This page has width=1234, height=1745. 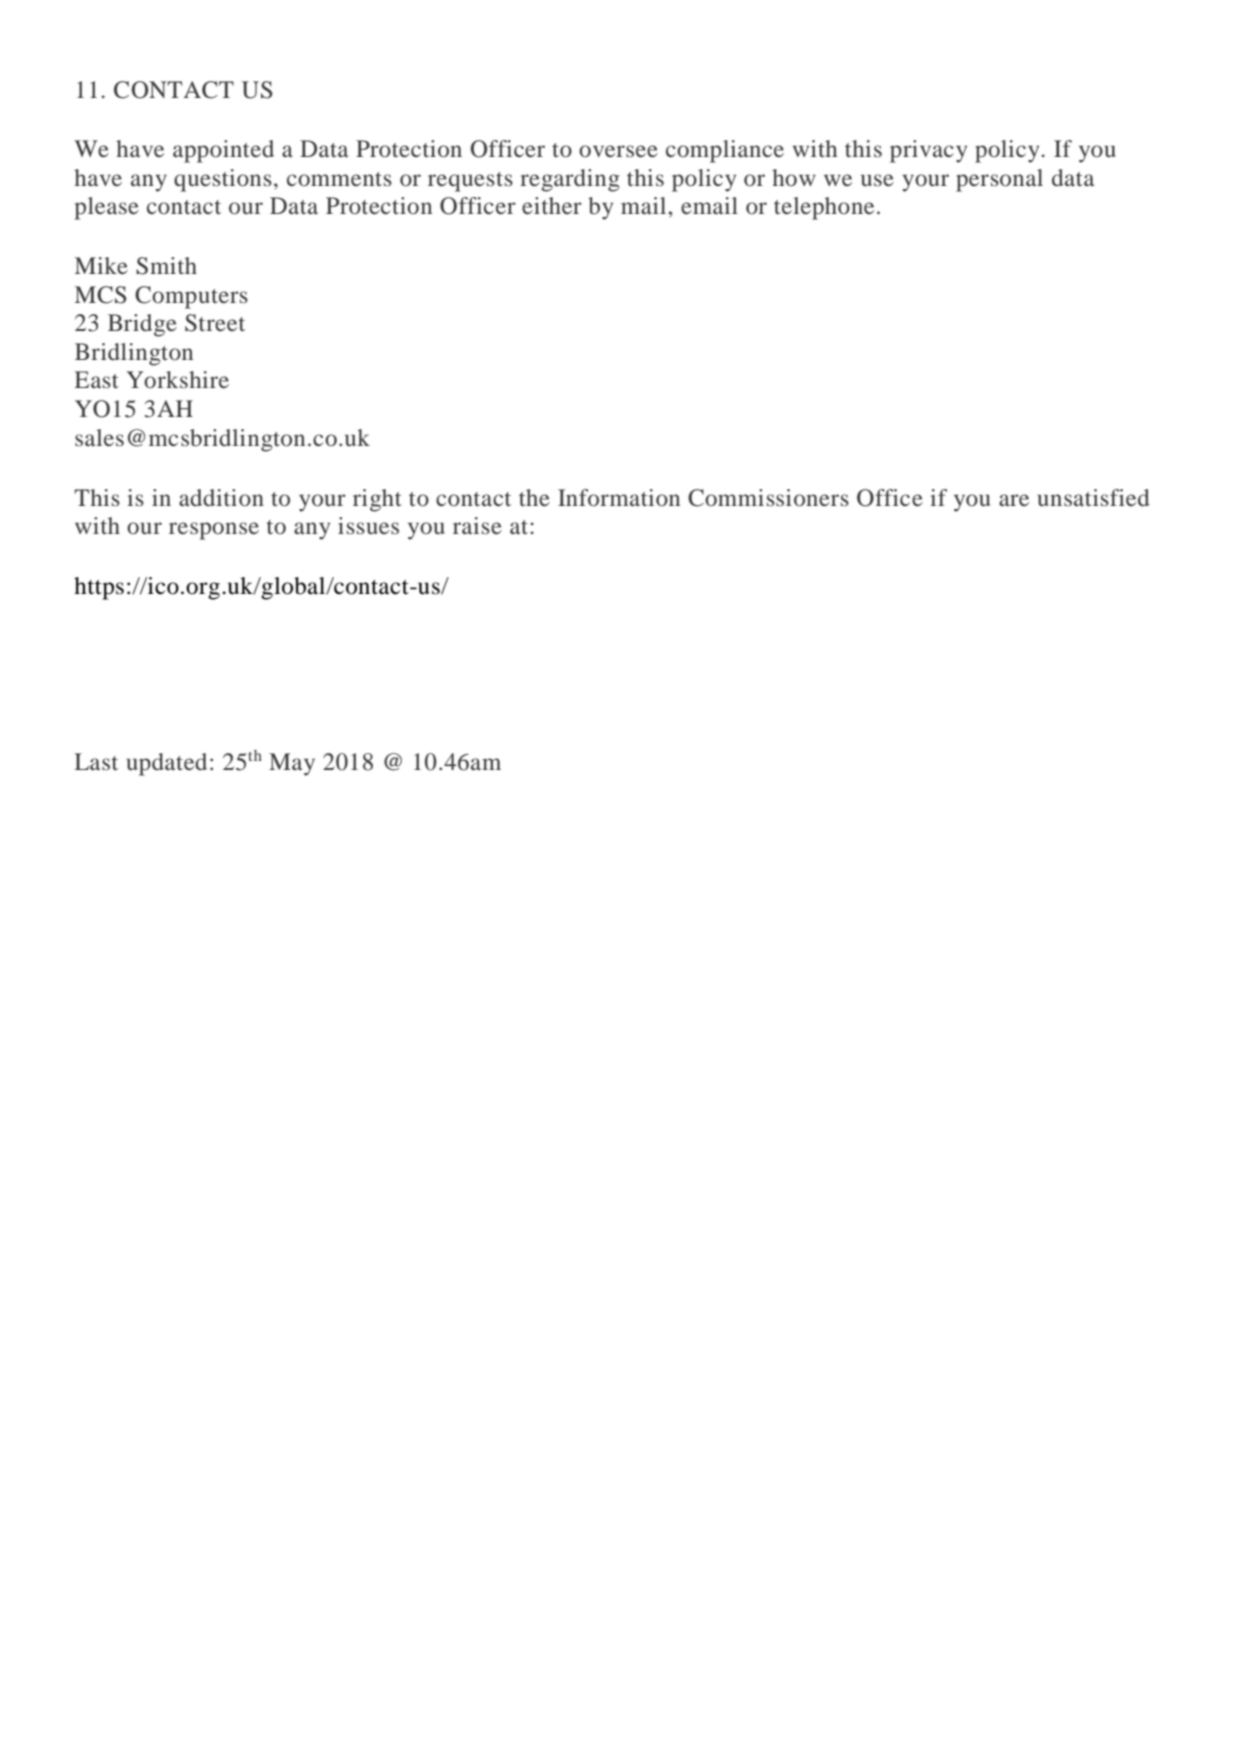 I want to click on response, so click(x=214, y=531).
